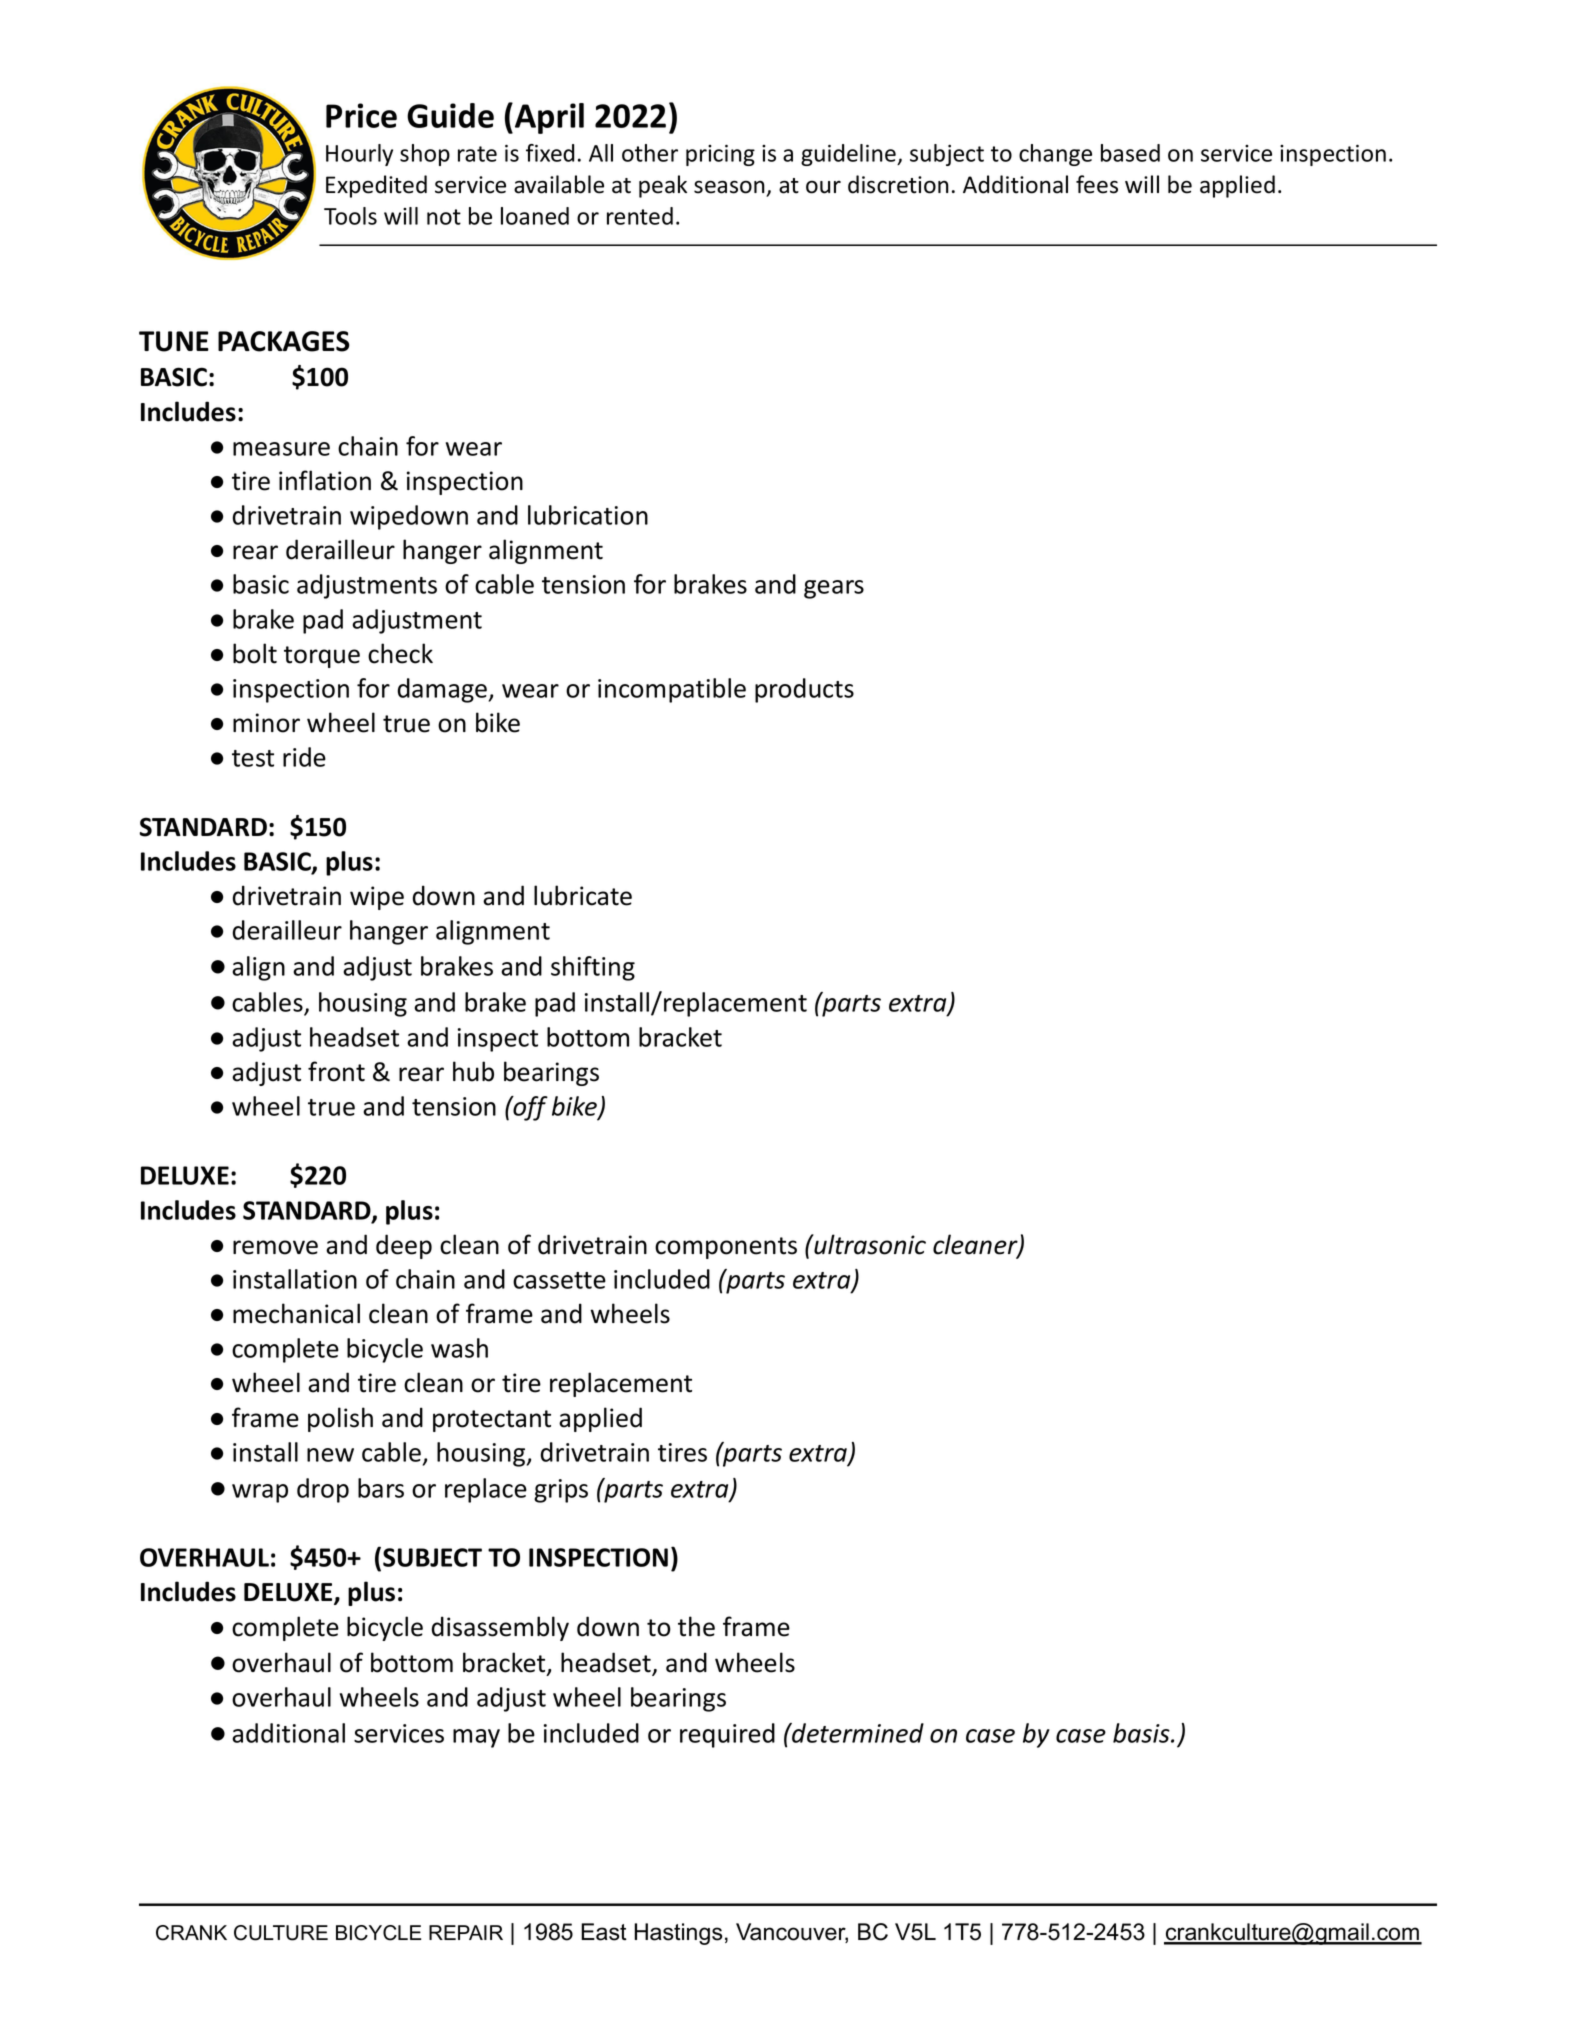 The width and height of the screenshot is (1576, 2040). What do you see at coordinates (804, 690) in the screenshot?
I see `products` at bounding box center [804, 690].
